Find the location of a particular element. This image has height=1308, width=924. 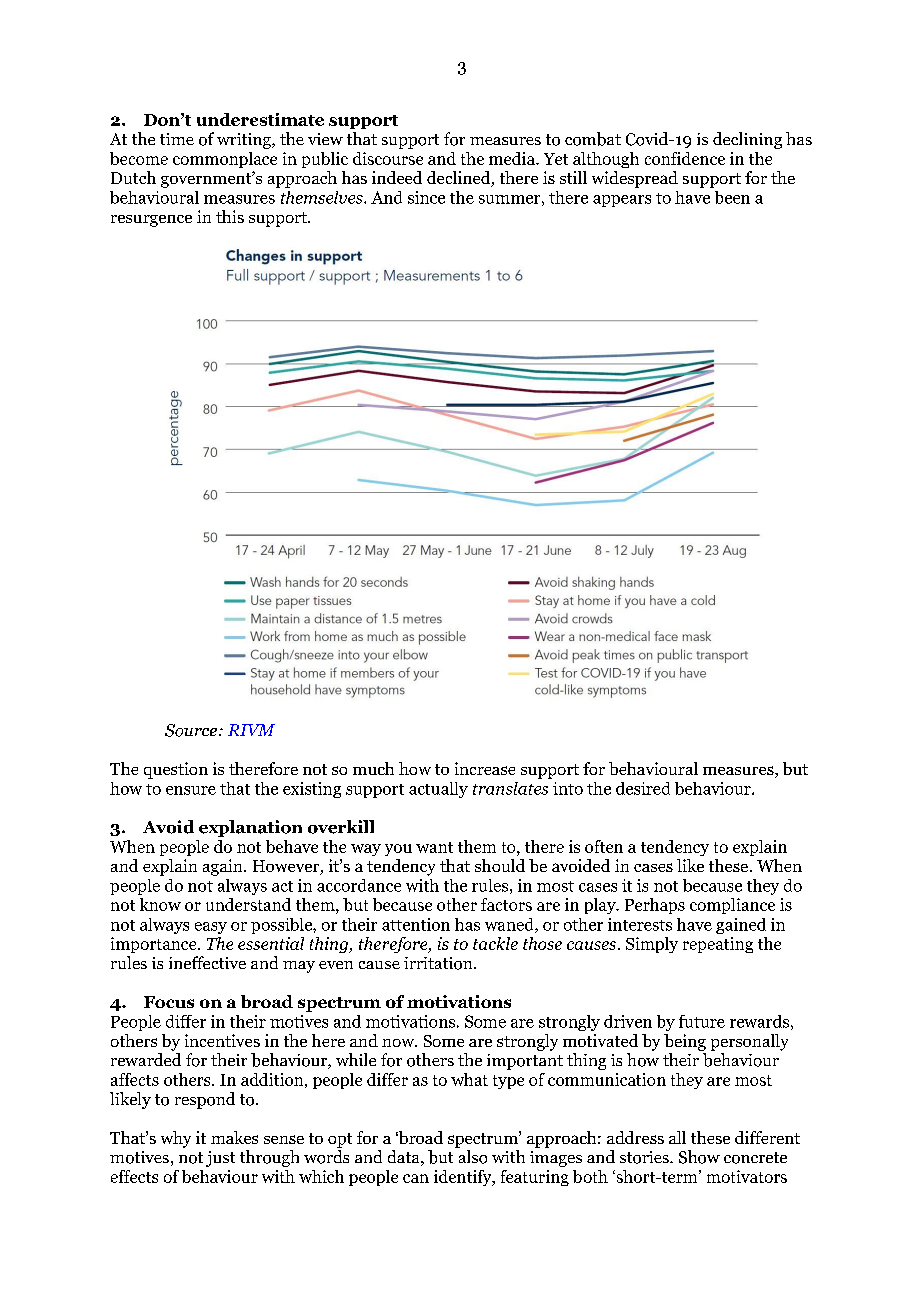

Perhaps is located at coordinates (655, 906).
